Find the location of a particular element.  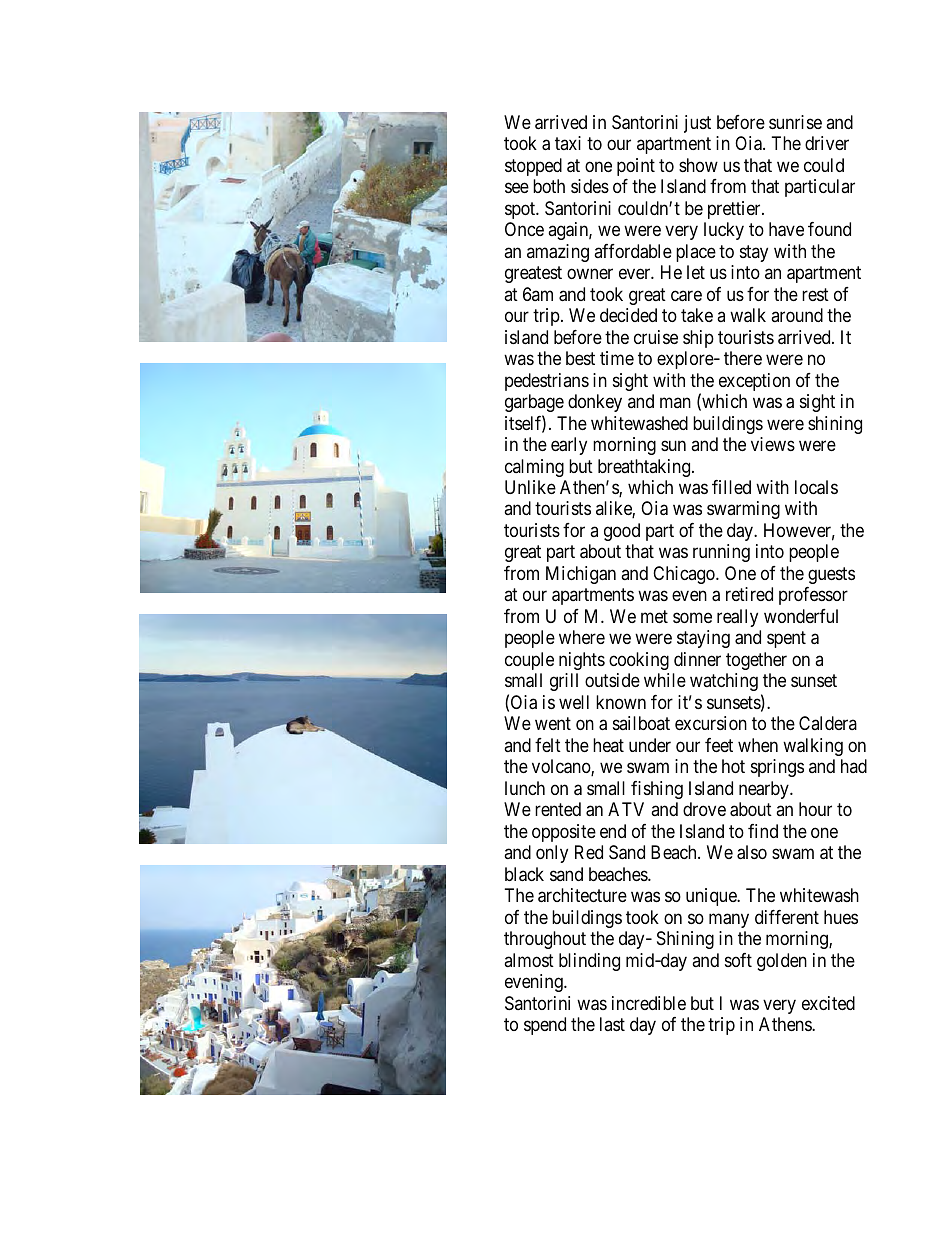

taxi is located at coordinates (568, 143).
